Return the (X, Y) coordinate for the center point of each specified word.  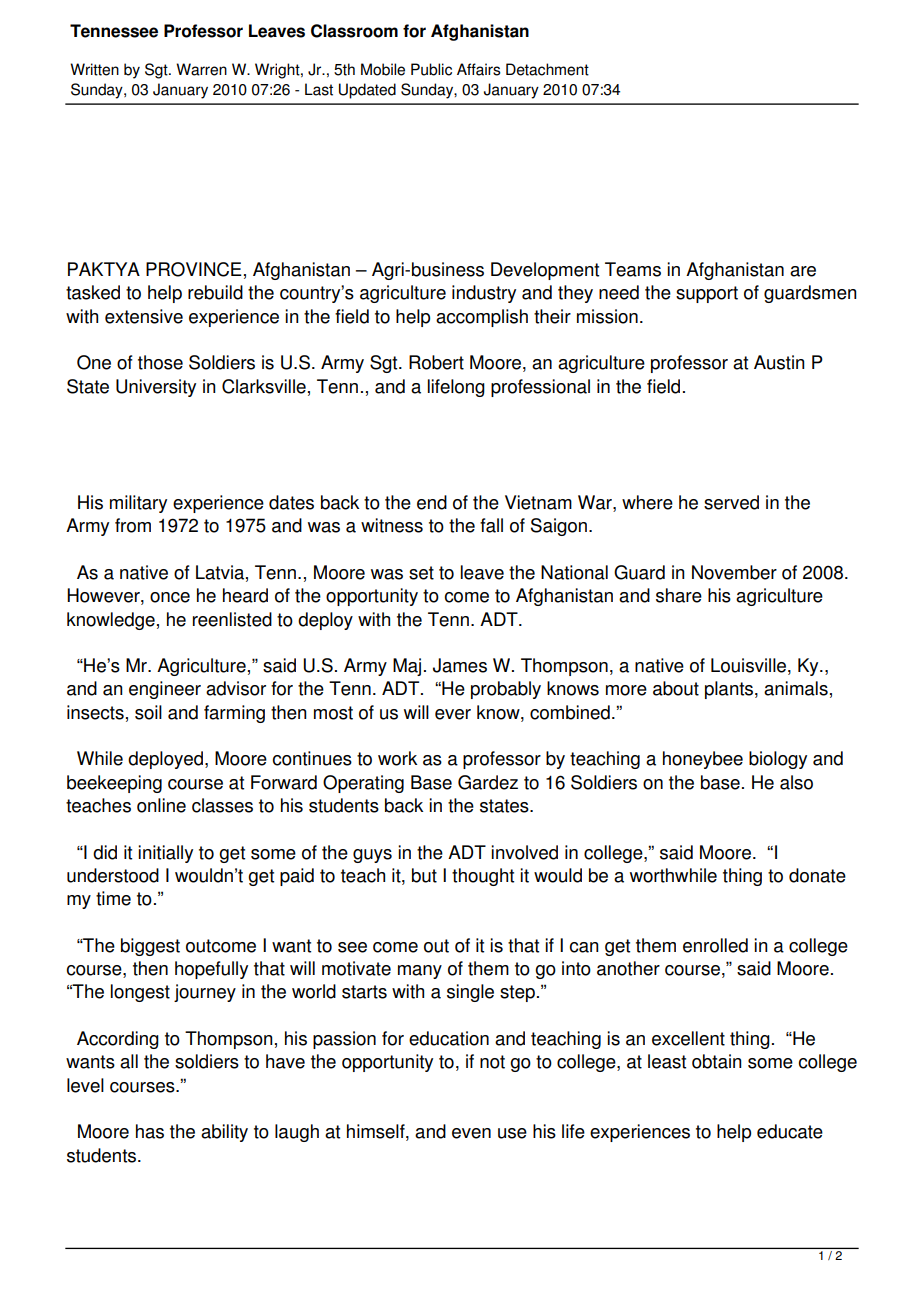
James (460, 665)
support (707, 294)
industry (484, 294)
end (432, 502)
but (424, 875)
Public (431, 69)
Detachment (547, 69)
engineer (165, 690)
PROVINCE (194, 269)
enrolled (715, 945)
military (138, 504)
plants (730, 690)
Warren (201, 69)
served (731, 502)
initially (165, 854)
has (150, 1131)
